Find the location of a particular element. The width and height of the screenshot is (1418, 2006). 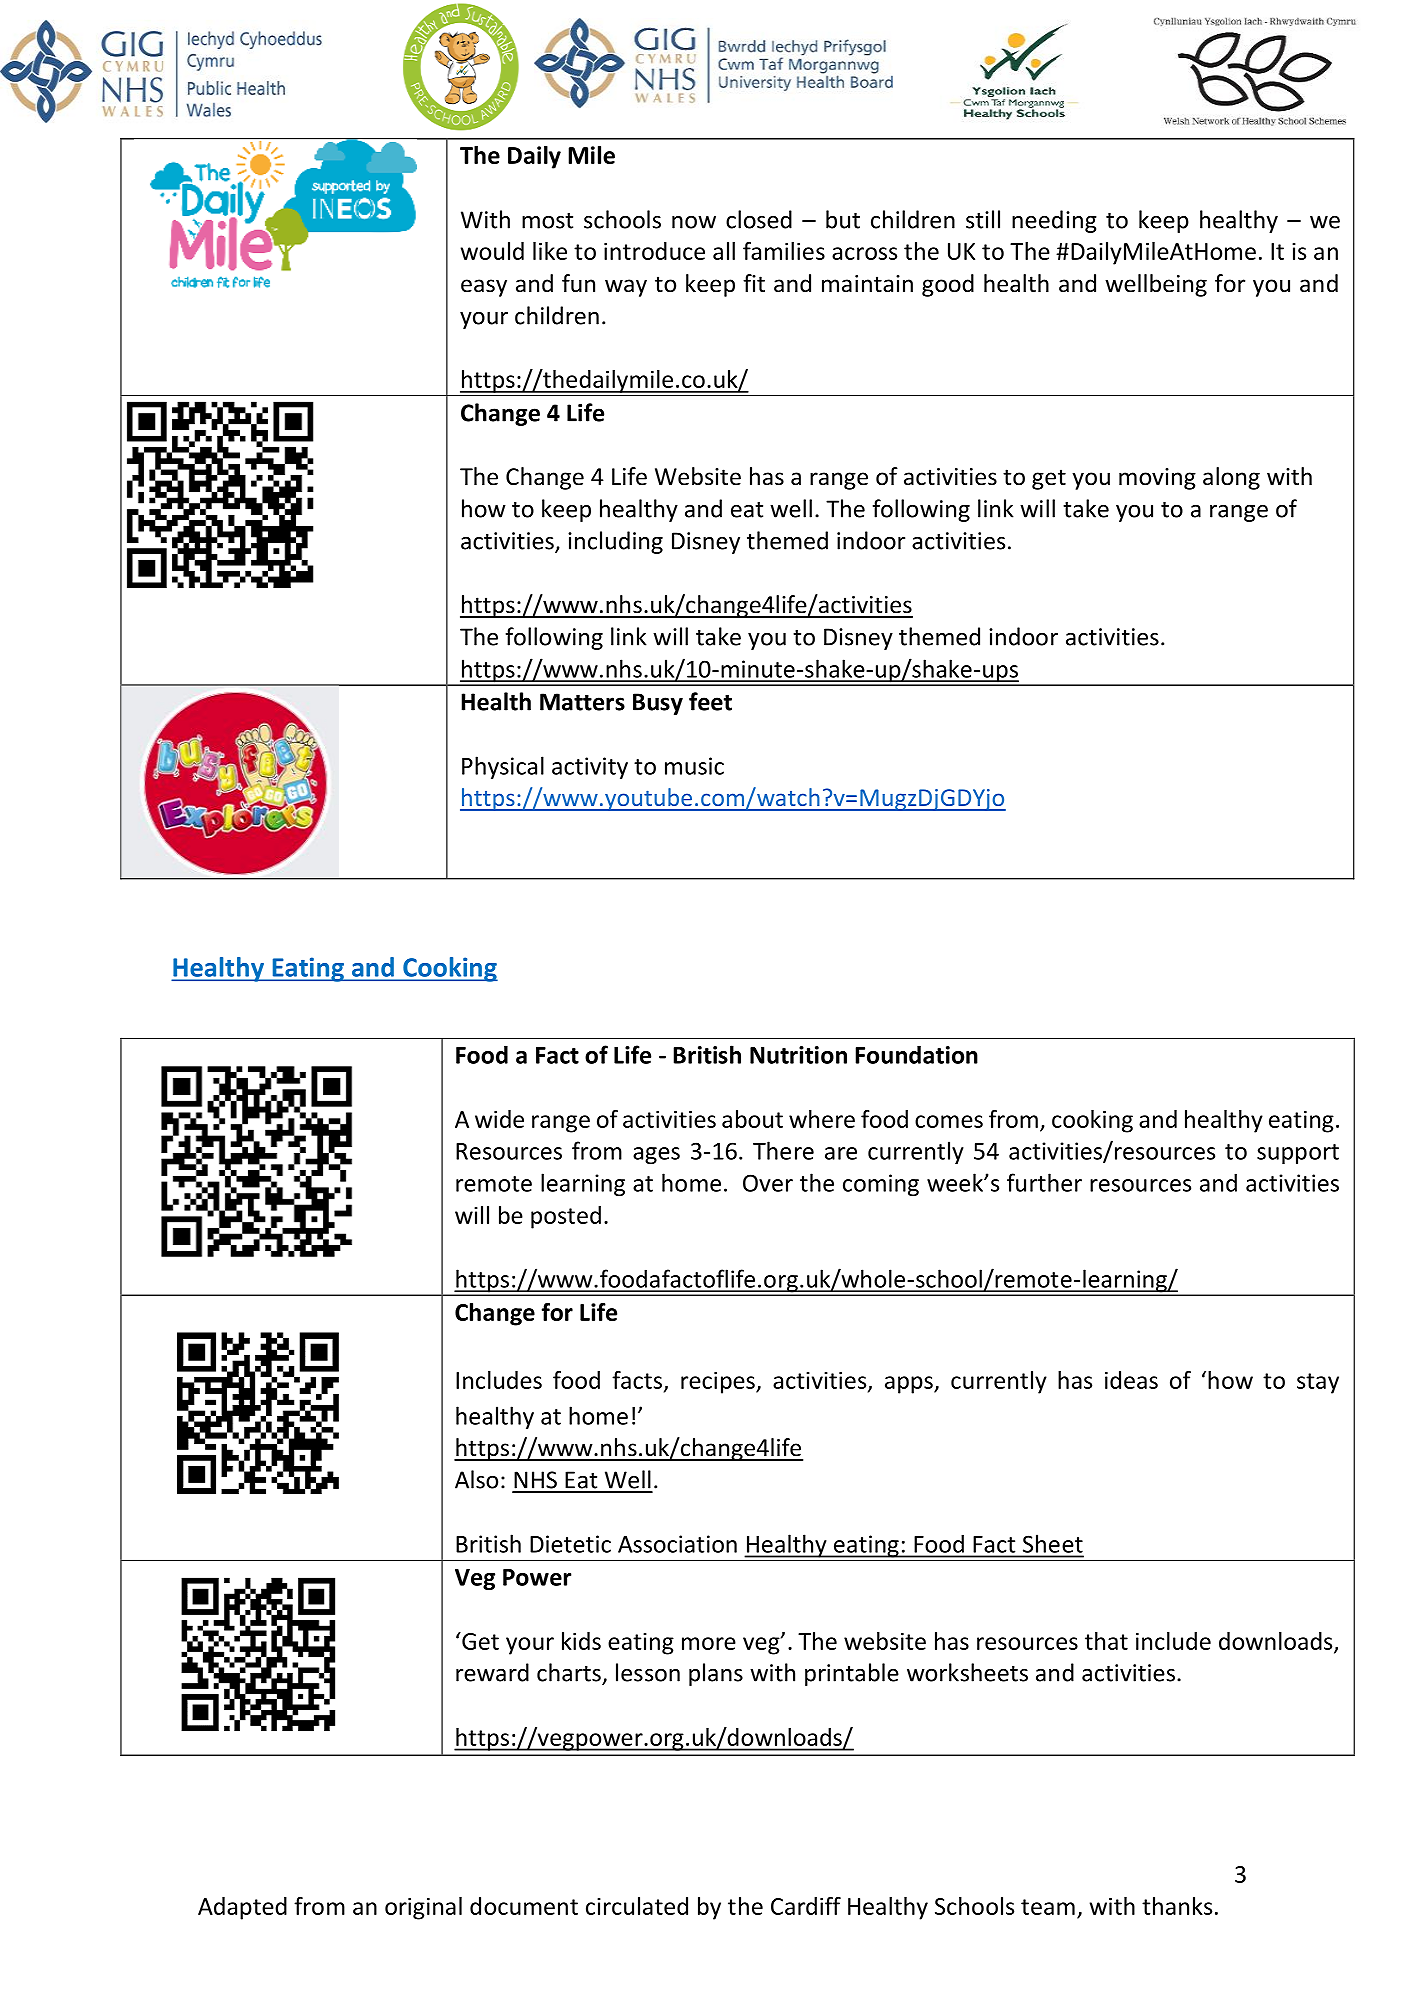

easy is located at coordinates (484, 288).
